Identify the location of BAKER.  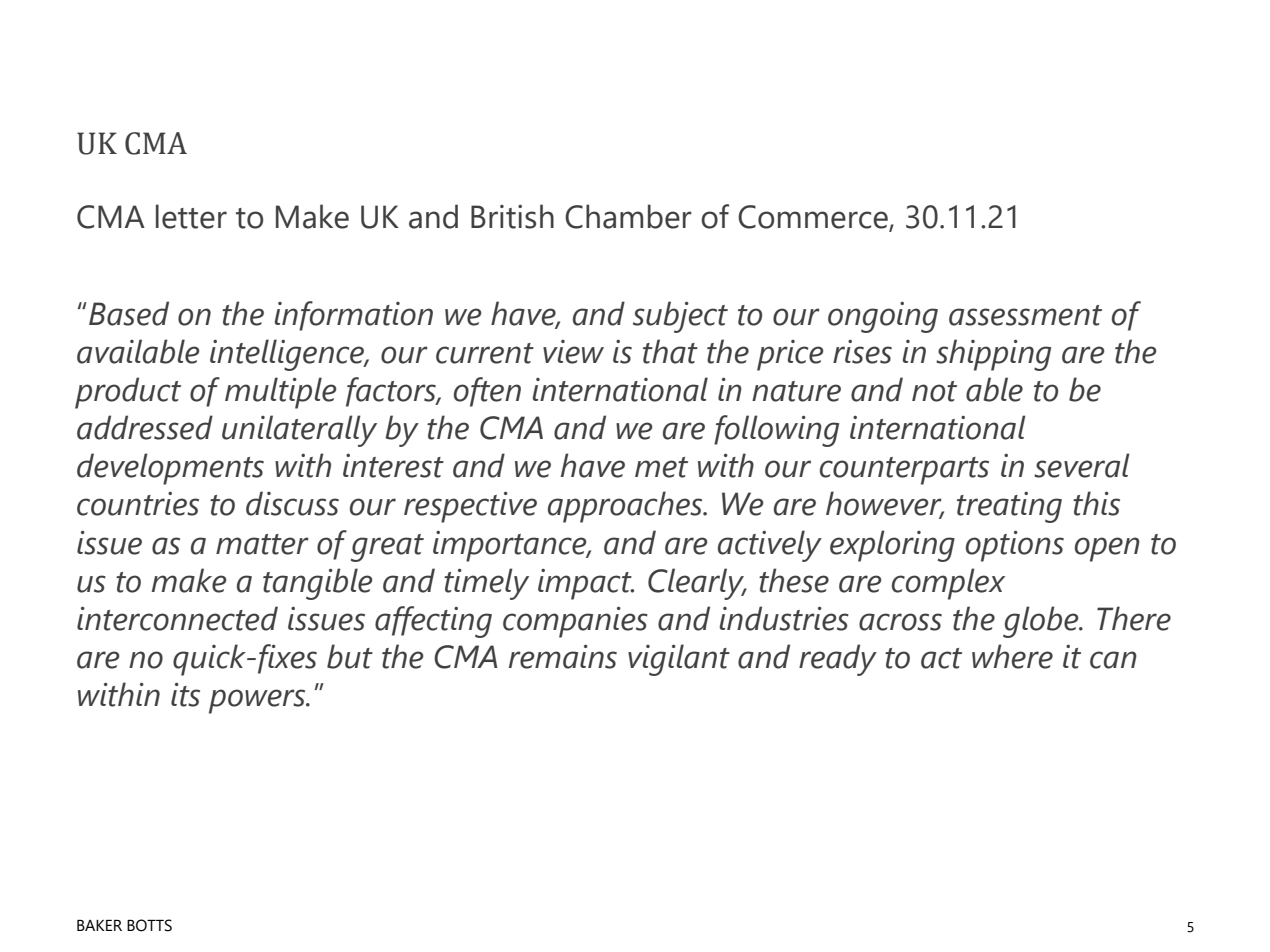
(99, 925).
